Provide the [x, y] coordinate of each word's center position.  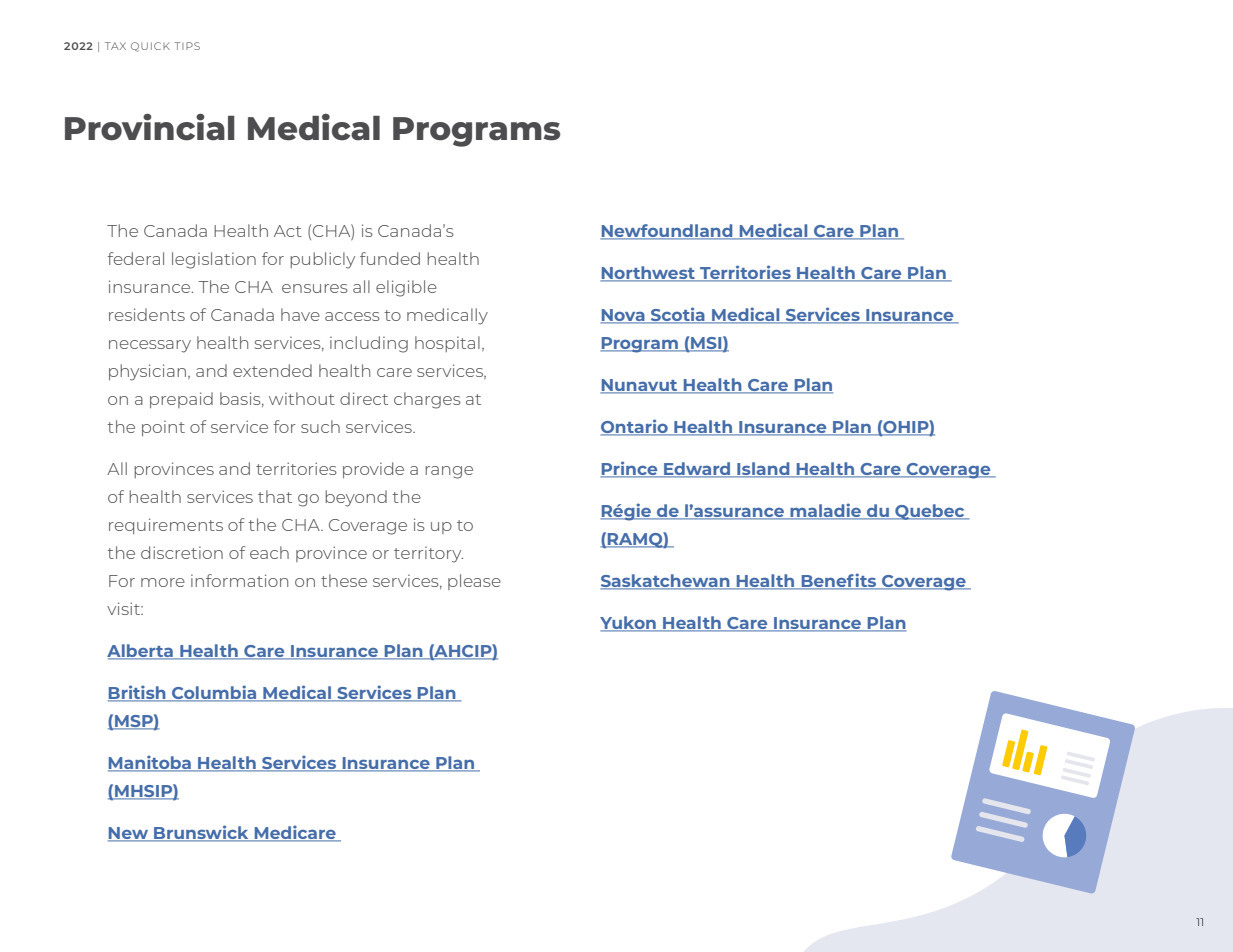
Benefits [839, 581]
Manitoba [150, 763]
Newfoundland [667, 232]
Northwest [649, 274]
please [474, 582]
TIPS [187, 46]
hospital [447, 344]
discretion [182, 552]
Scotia [678, 315]
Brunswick [201, 833]
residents [147, 314]
